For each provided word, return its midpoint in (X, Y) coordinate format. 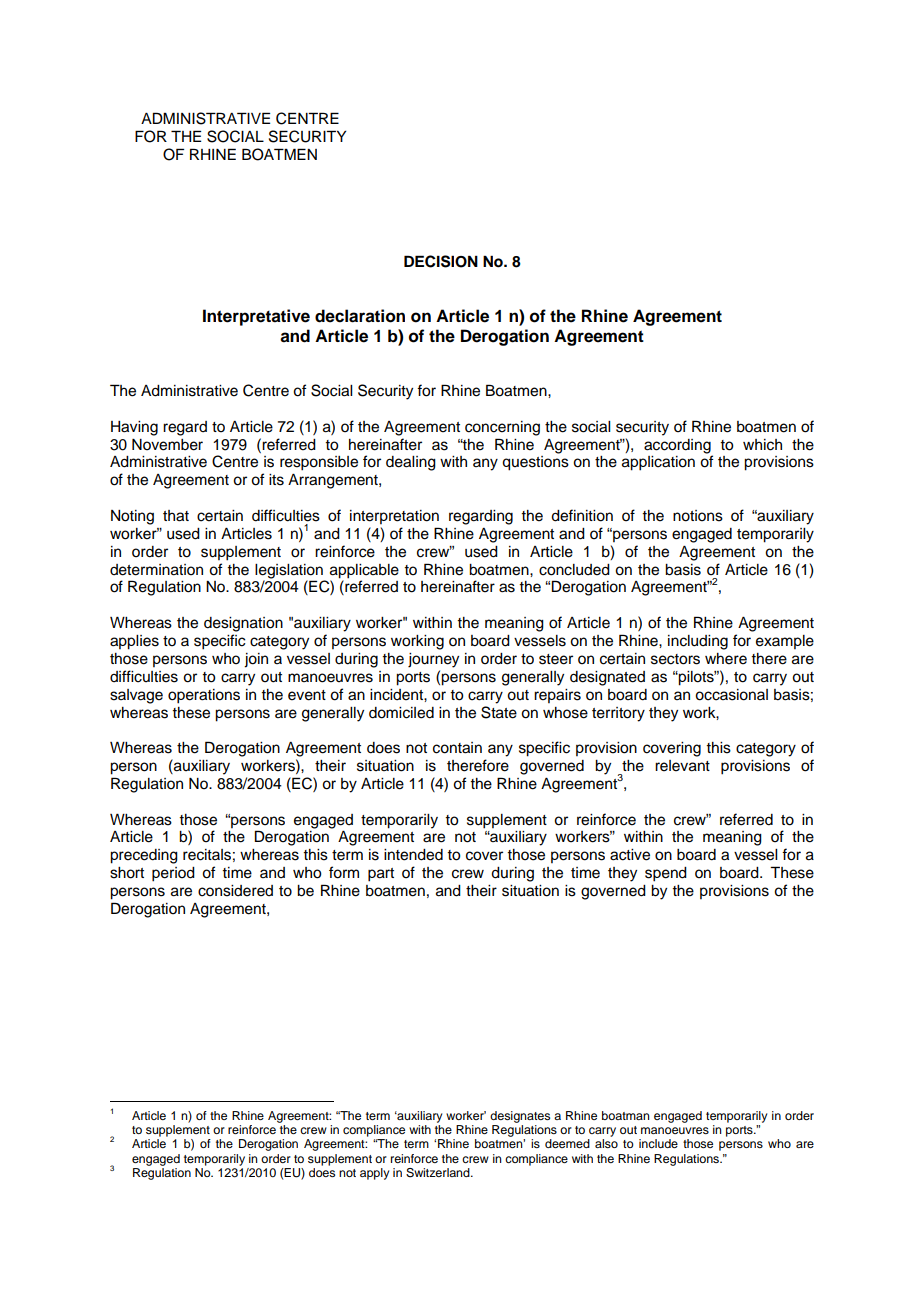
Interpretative (256, 317)
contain (457, 748)
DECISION (441, 261)
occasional (731, 695)
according (677, 446)
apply (374, 1174)
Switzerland (439, 1173)
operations (204, 696)
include (658, 1143)
